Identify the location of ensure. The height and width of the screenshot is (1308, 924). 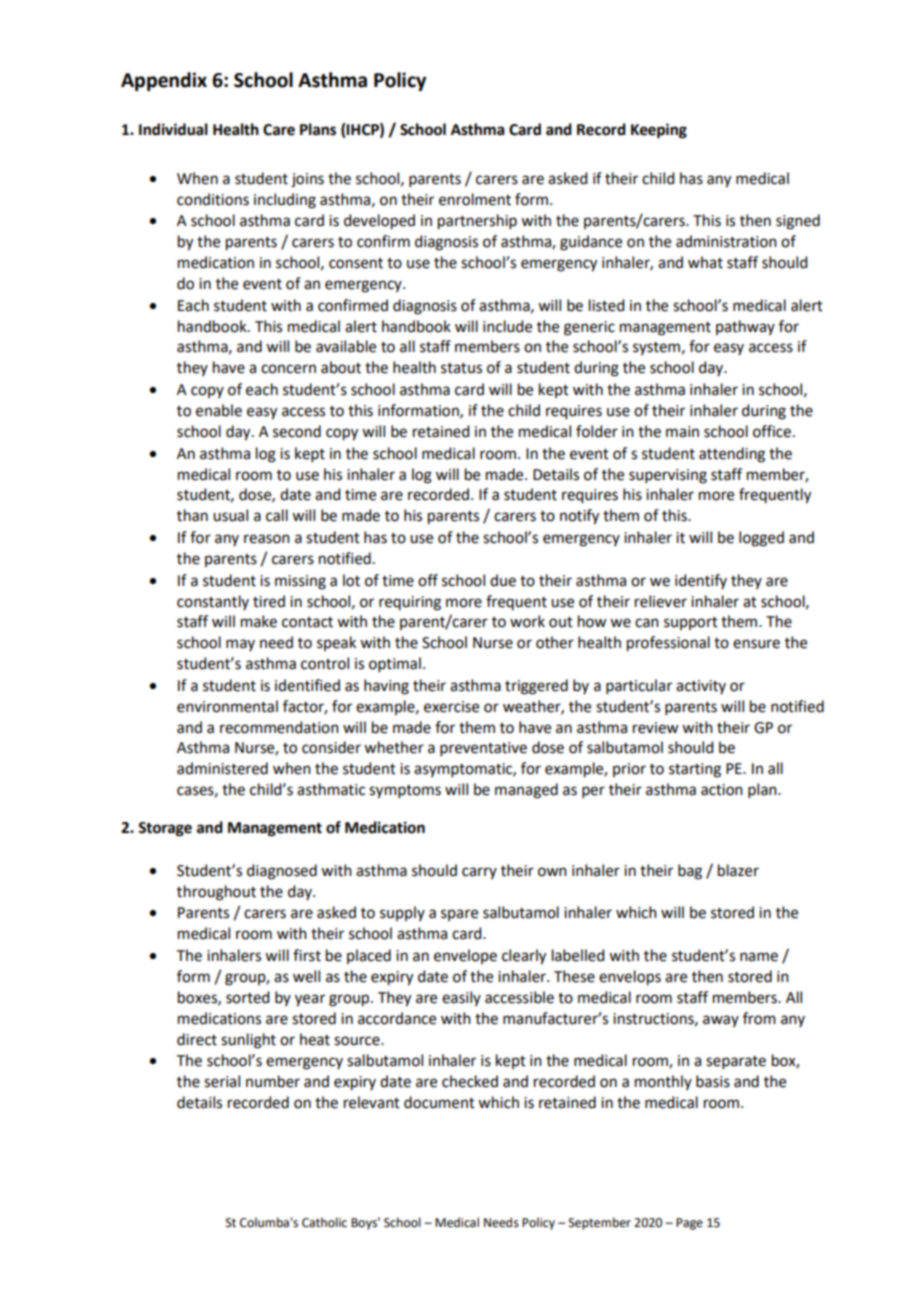
(756, 644).
